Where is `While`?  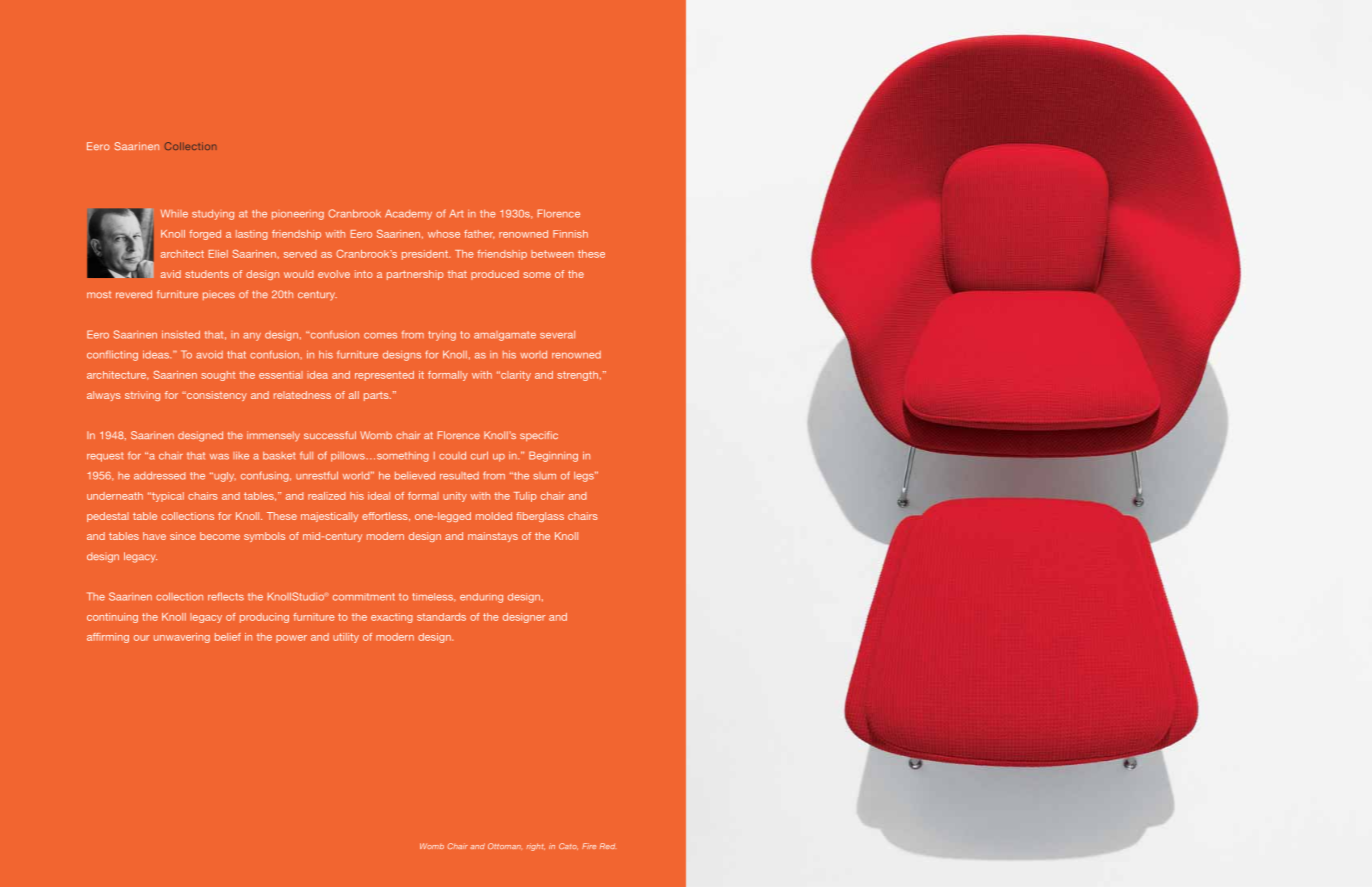 While is located at coordinates (174, 213).
